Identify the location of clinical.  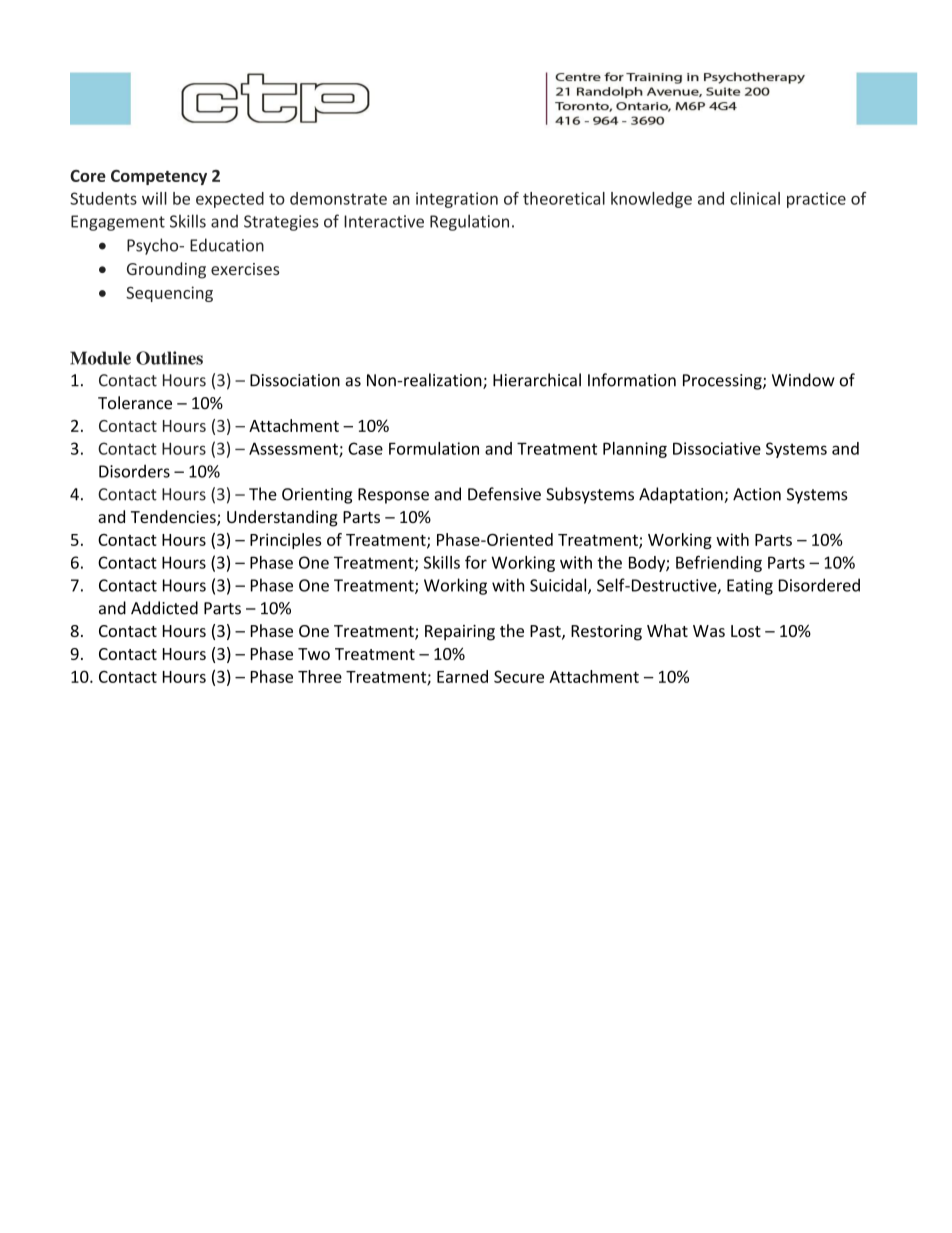
(755, 198).
